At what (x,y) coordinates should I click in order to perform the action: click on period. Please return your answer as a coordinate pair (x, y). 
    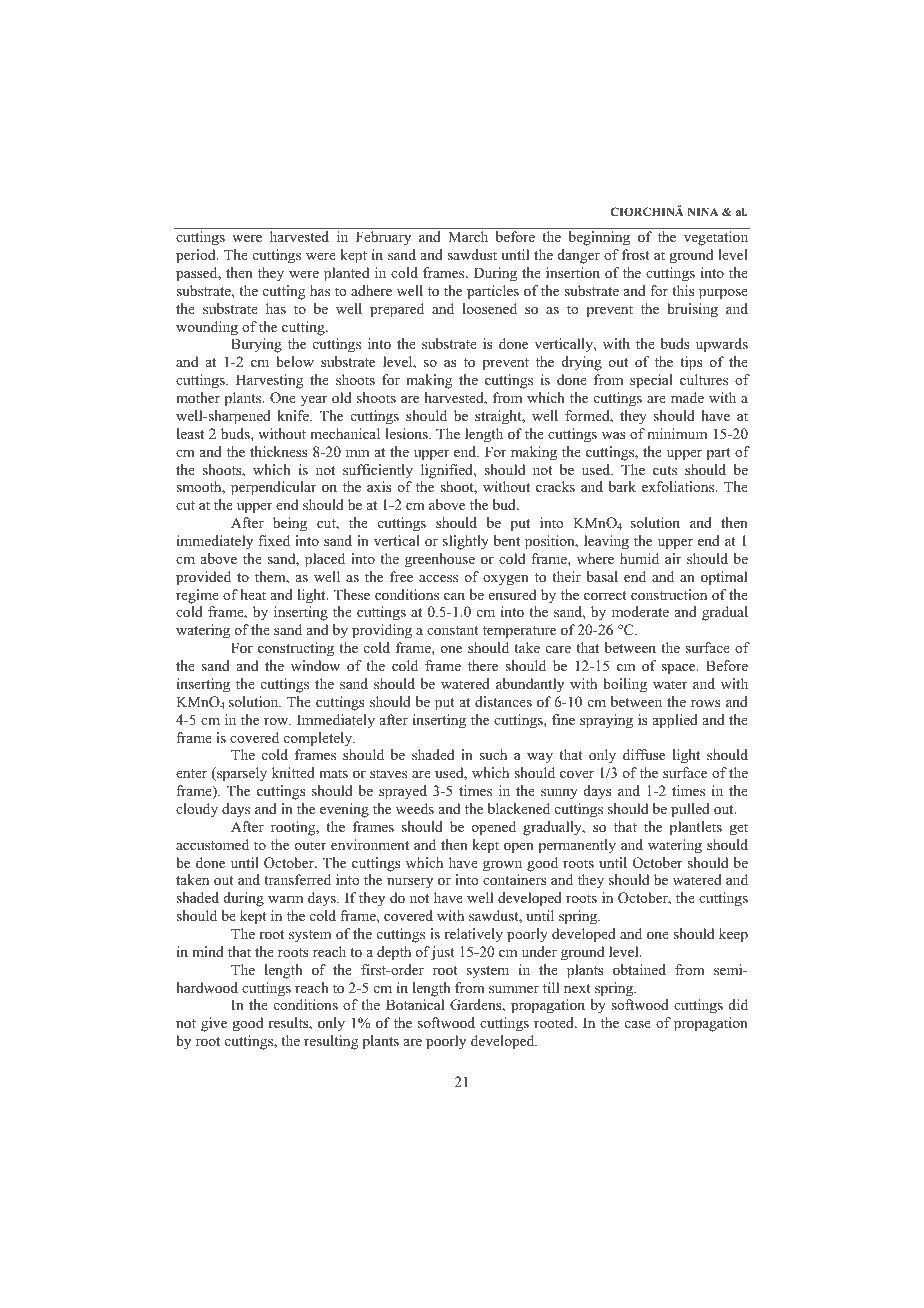
    Looking at the image, I should click on (197, 256).
